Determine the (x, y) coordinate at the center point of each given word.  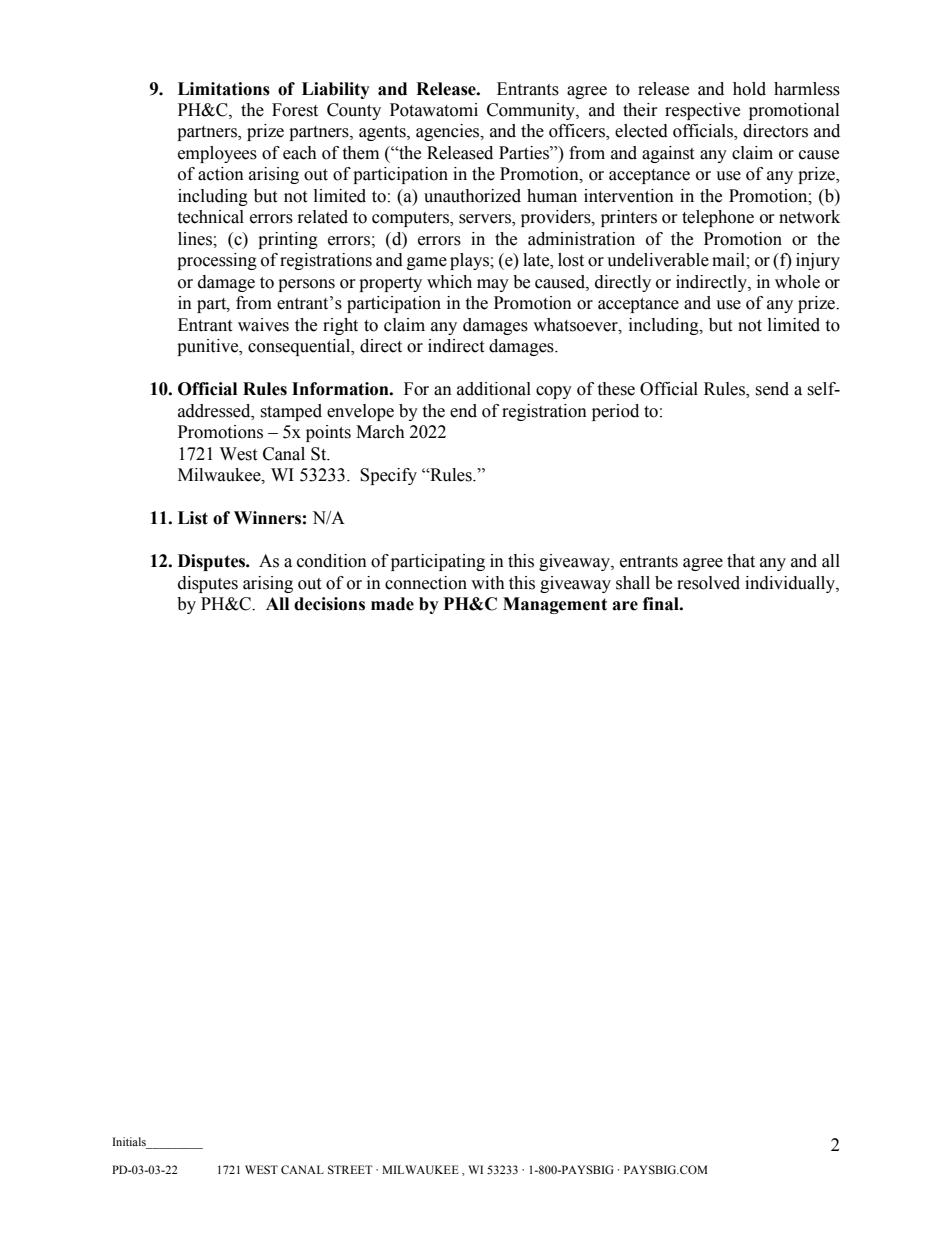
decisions (329, 604)
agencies (449, 132)
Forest (295, 110)
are (625, 606)
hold (749, 89)
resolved (708, 583)
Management (555, 605)
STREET (350, 1169)
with (488, 583)
